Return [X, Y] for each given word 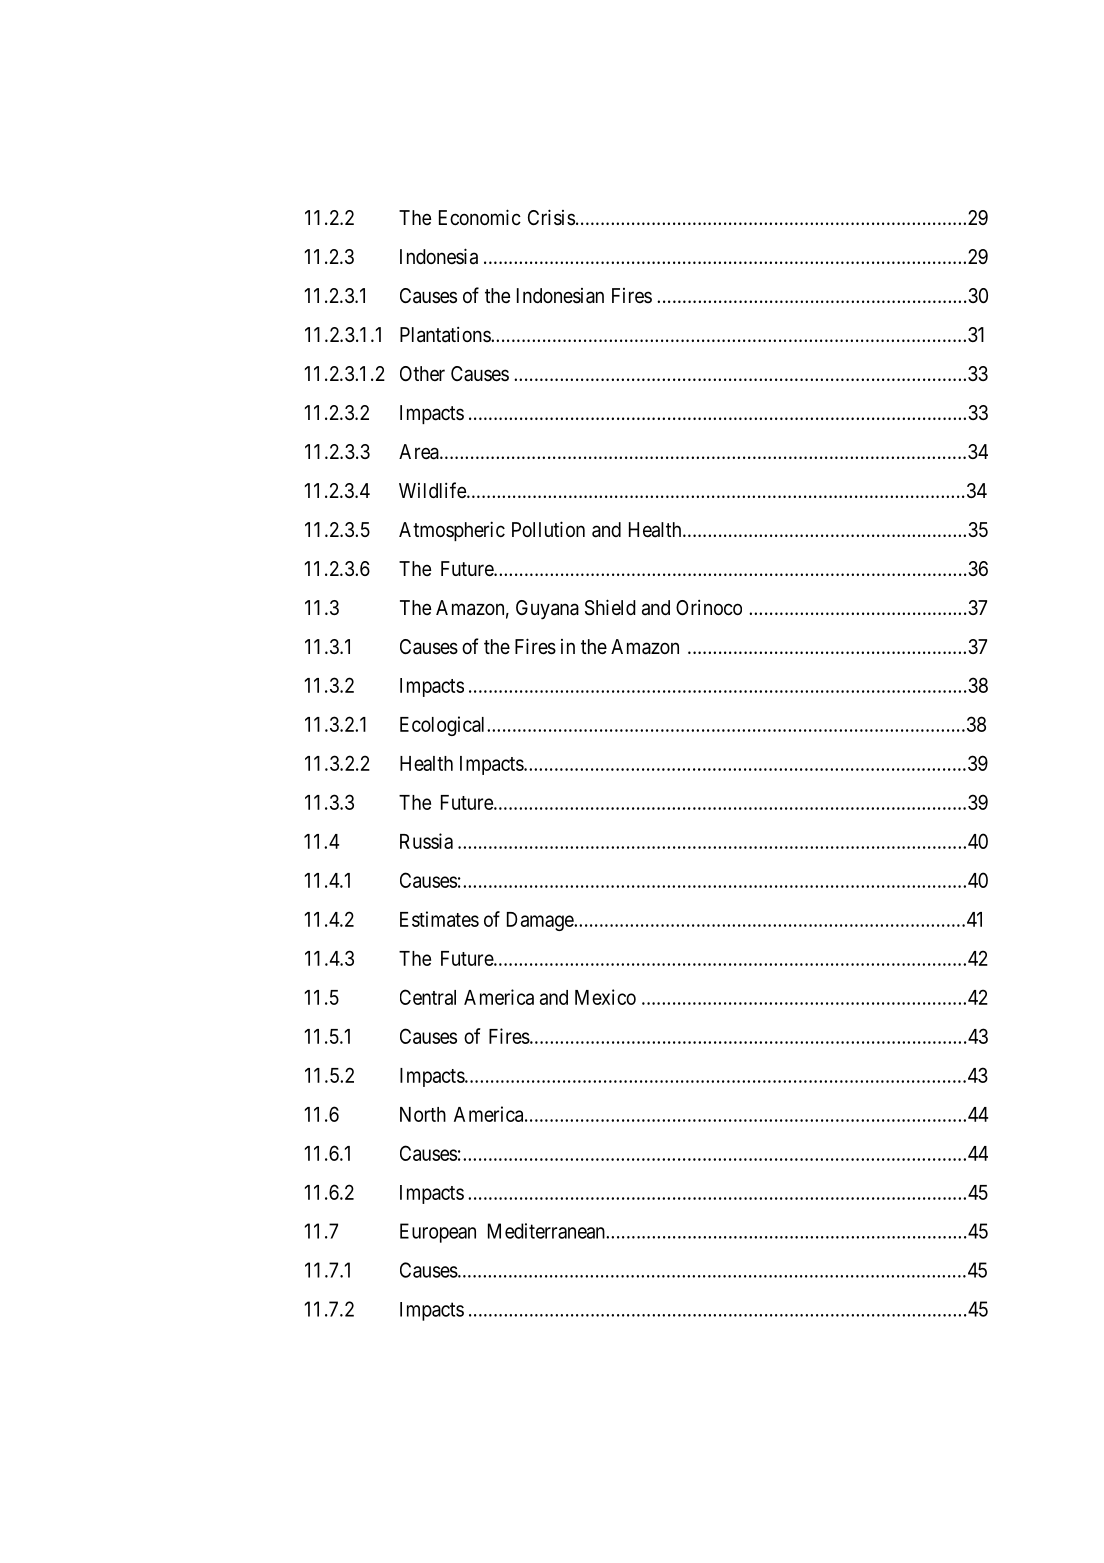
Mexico [605, 997]
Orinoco [709, 607]
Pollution [548, 529]
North [423, 1114]
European [438, 1233]
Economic [480, 217]
